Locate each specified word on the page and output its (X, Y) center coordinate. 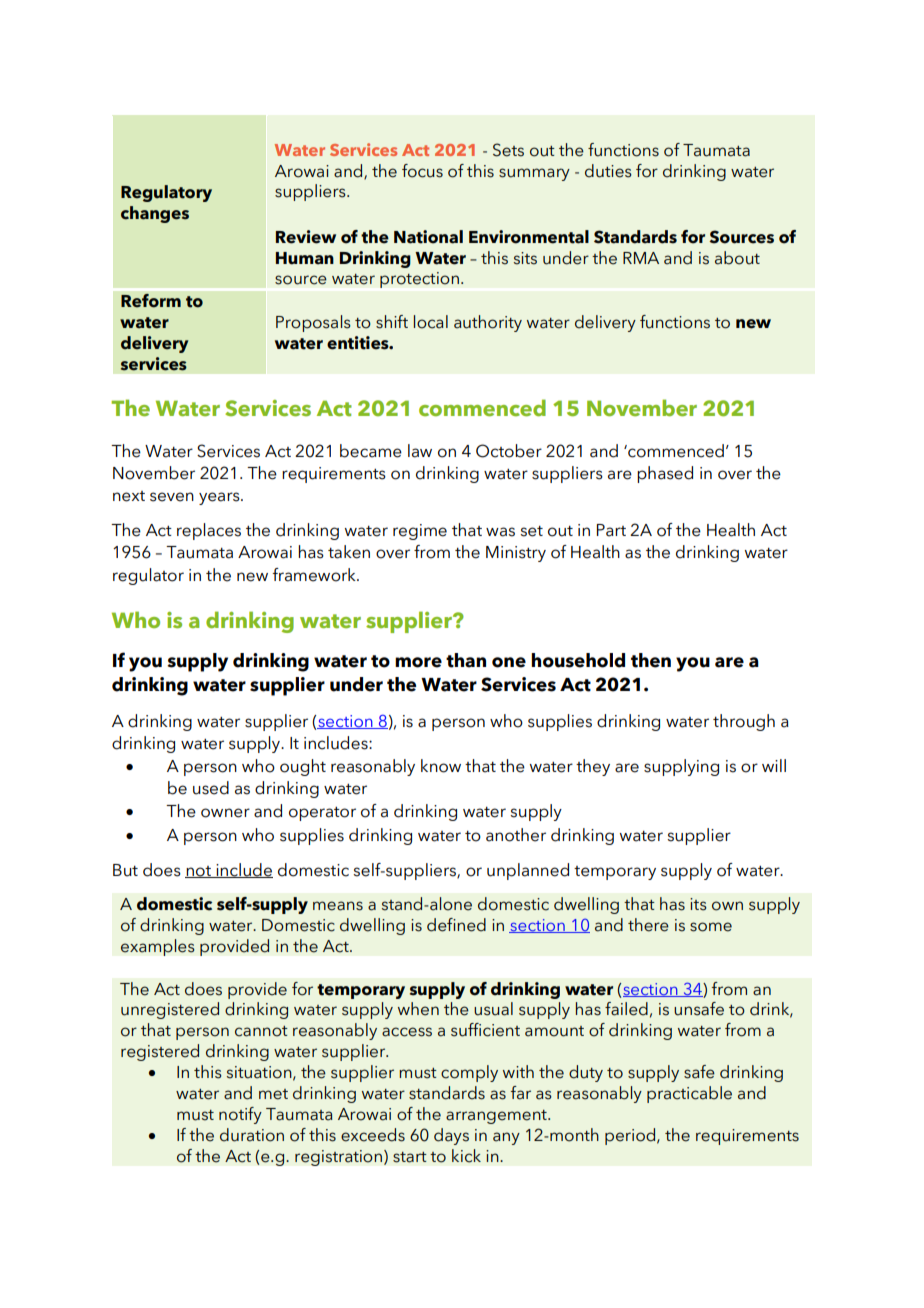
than (466, 660)
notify (240, 1115)
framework (315, 575)
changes (155, 214)
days (451, 1136)
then (651, 660)
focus (422, 171)
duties (608, 171)
